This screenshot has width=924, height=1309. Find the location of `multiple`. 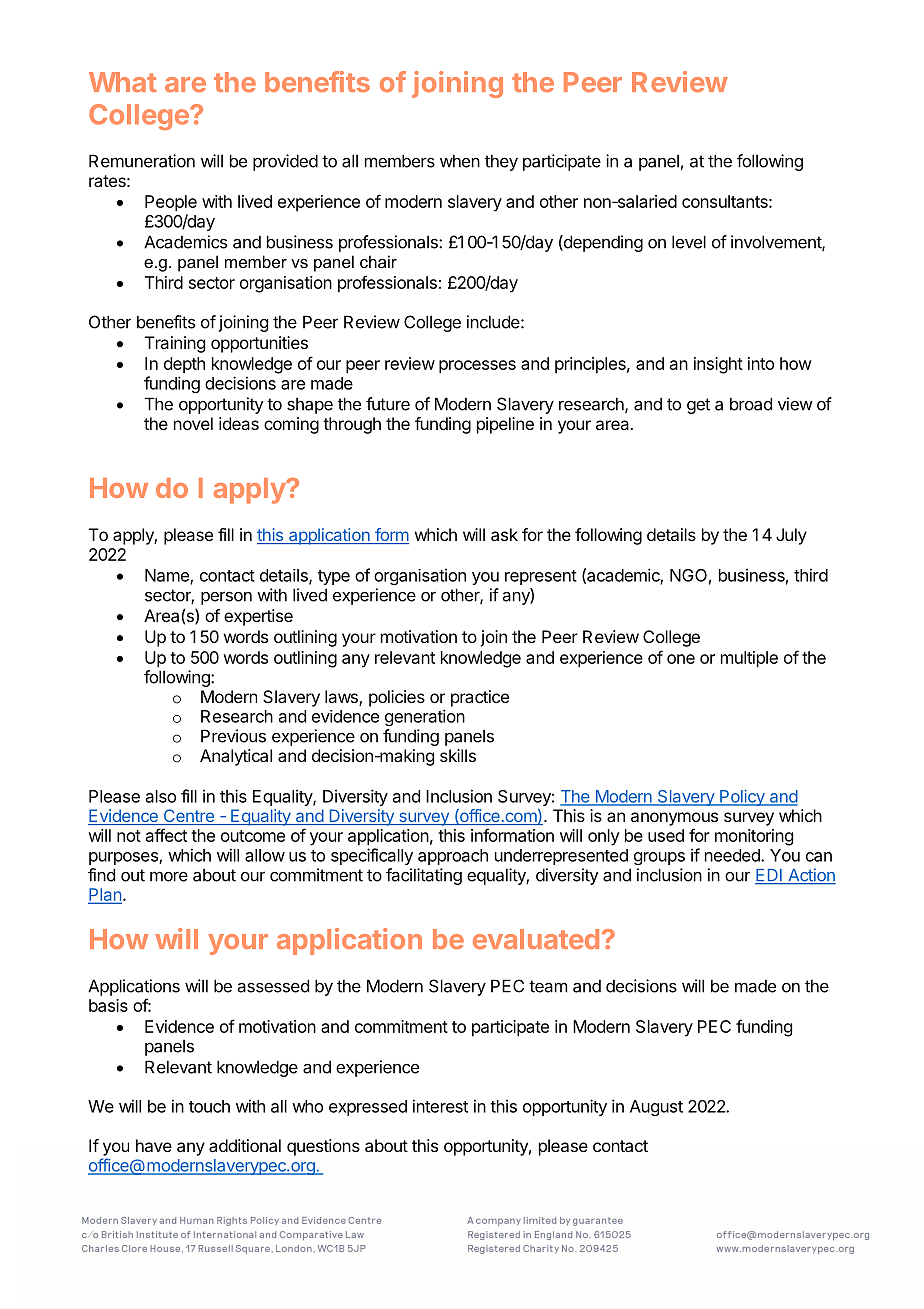

multiple is located at coordinates (749, 659).
